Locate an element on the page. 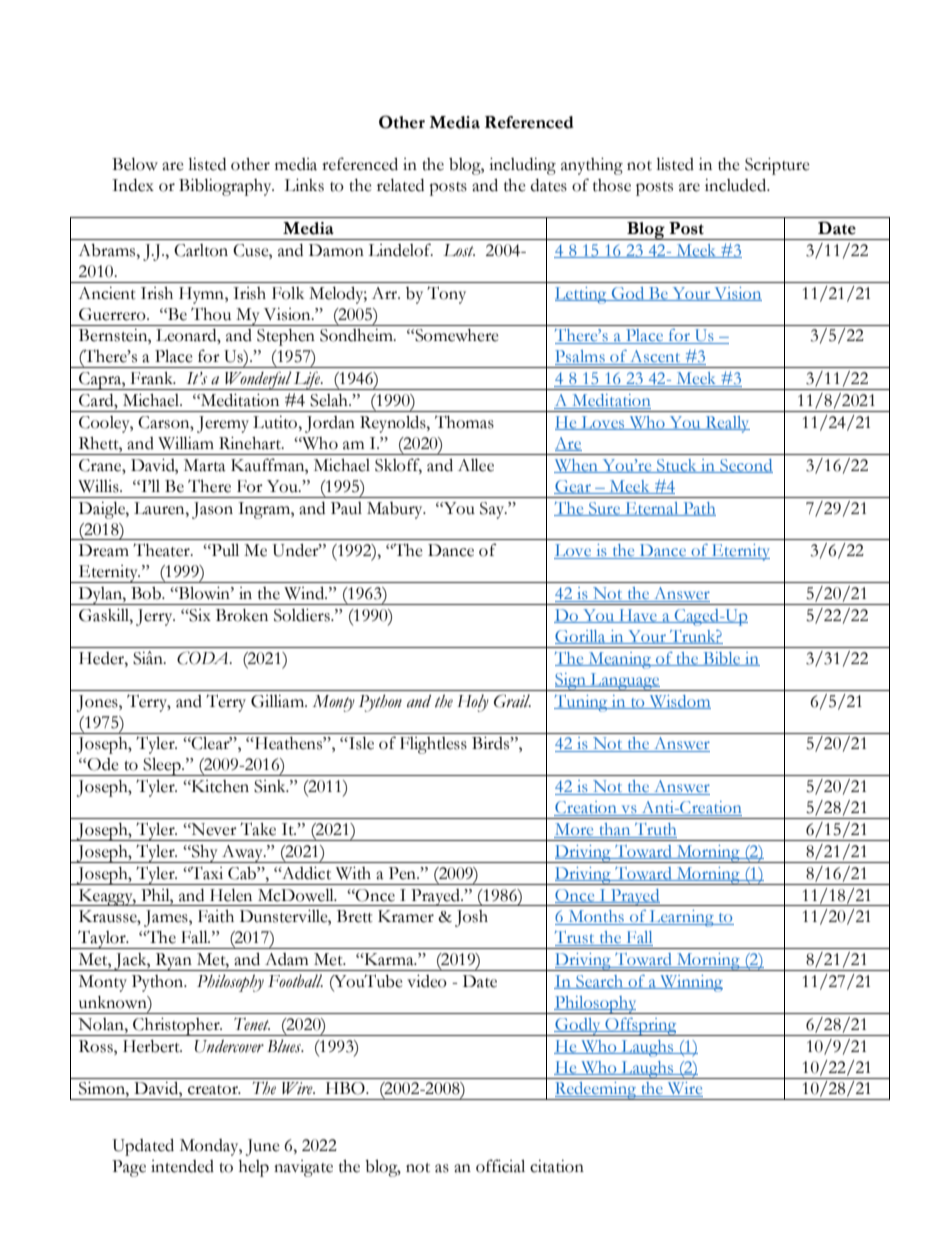  related is located at coordinates (400, 185).
